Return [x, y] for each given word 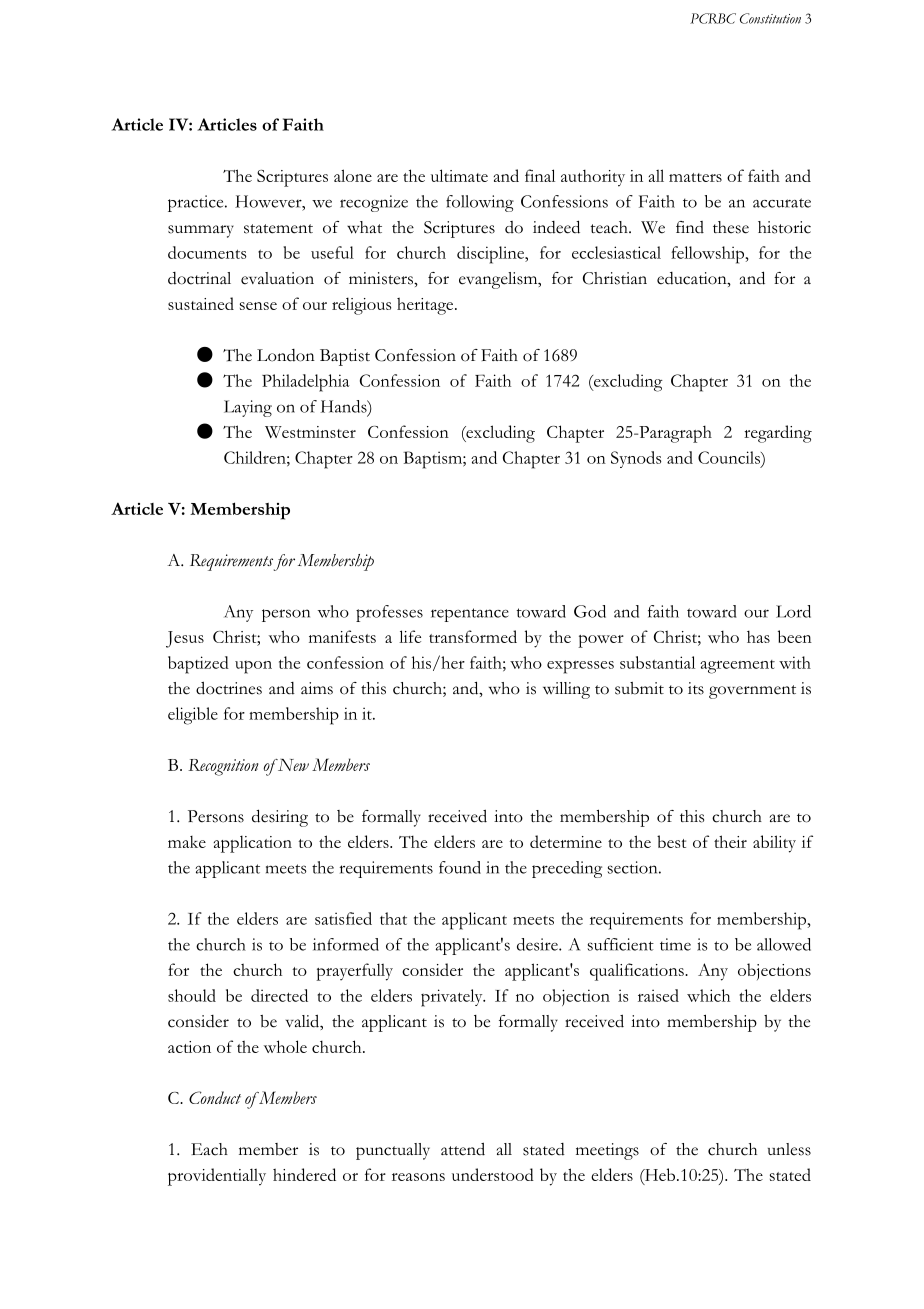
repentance [470, 615]
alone [353, 175]
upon [253, 667]
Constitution [770, 18]
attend [463, 1149]
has [758, 636]
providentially [217, 1177]
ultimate [459, 175]
